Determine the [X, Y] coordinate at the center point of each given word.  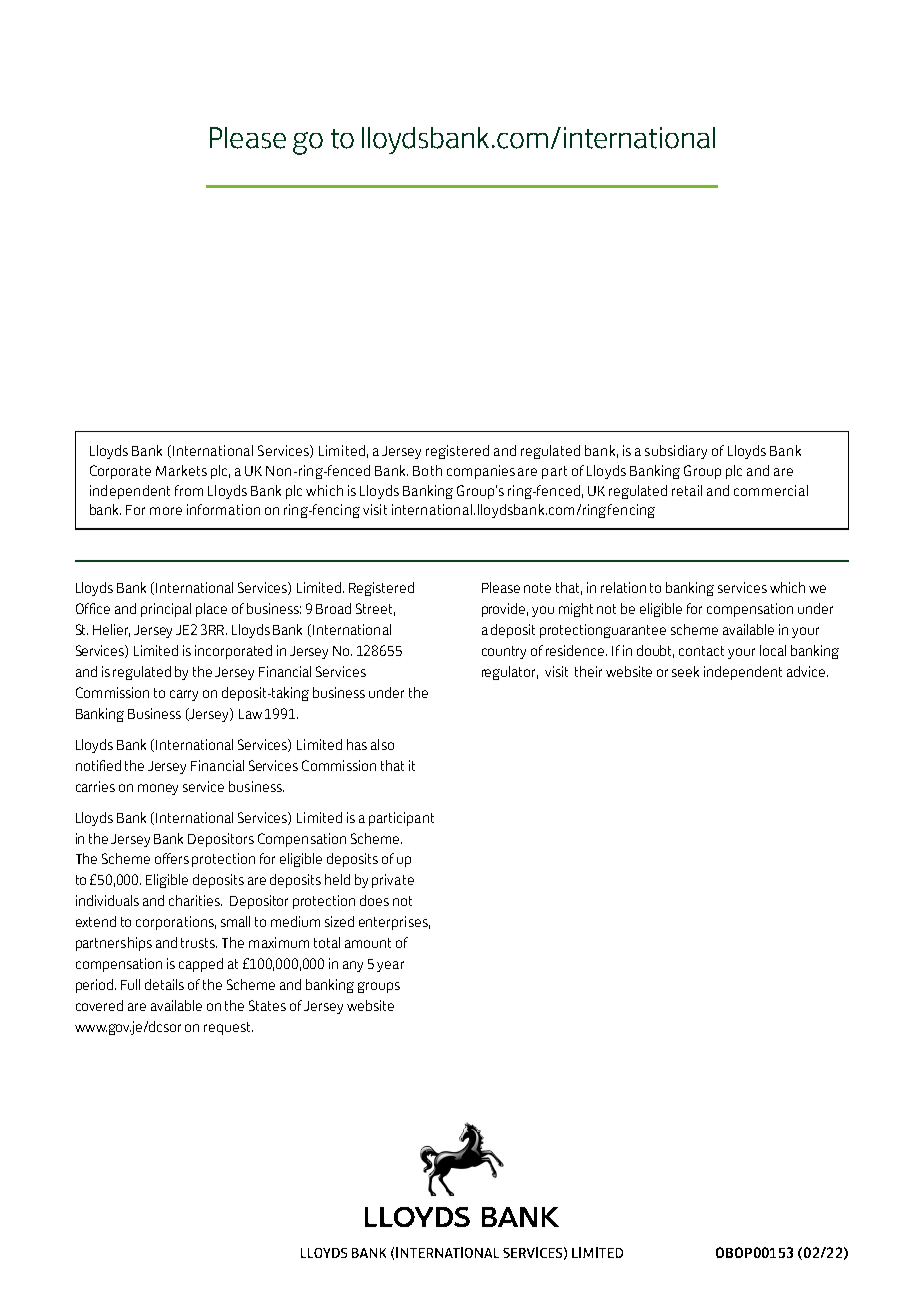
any [353, 966]
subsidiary [676, 452]
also [382, 744]
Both [427, 470]
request [228, 1028]
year [390, 966]
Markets [181, 470]
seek [685, 671]
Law [250, 714]
